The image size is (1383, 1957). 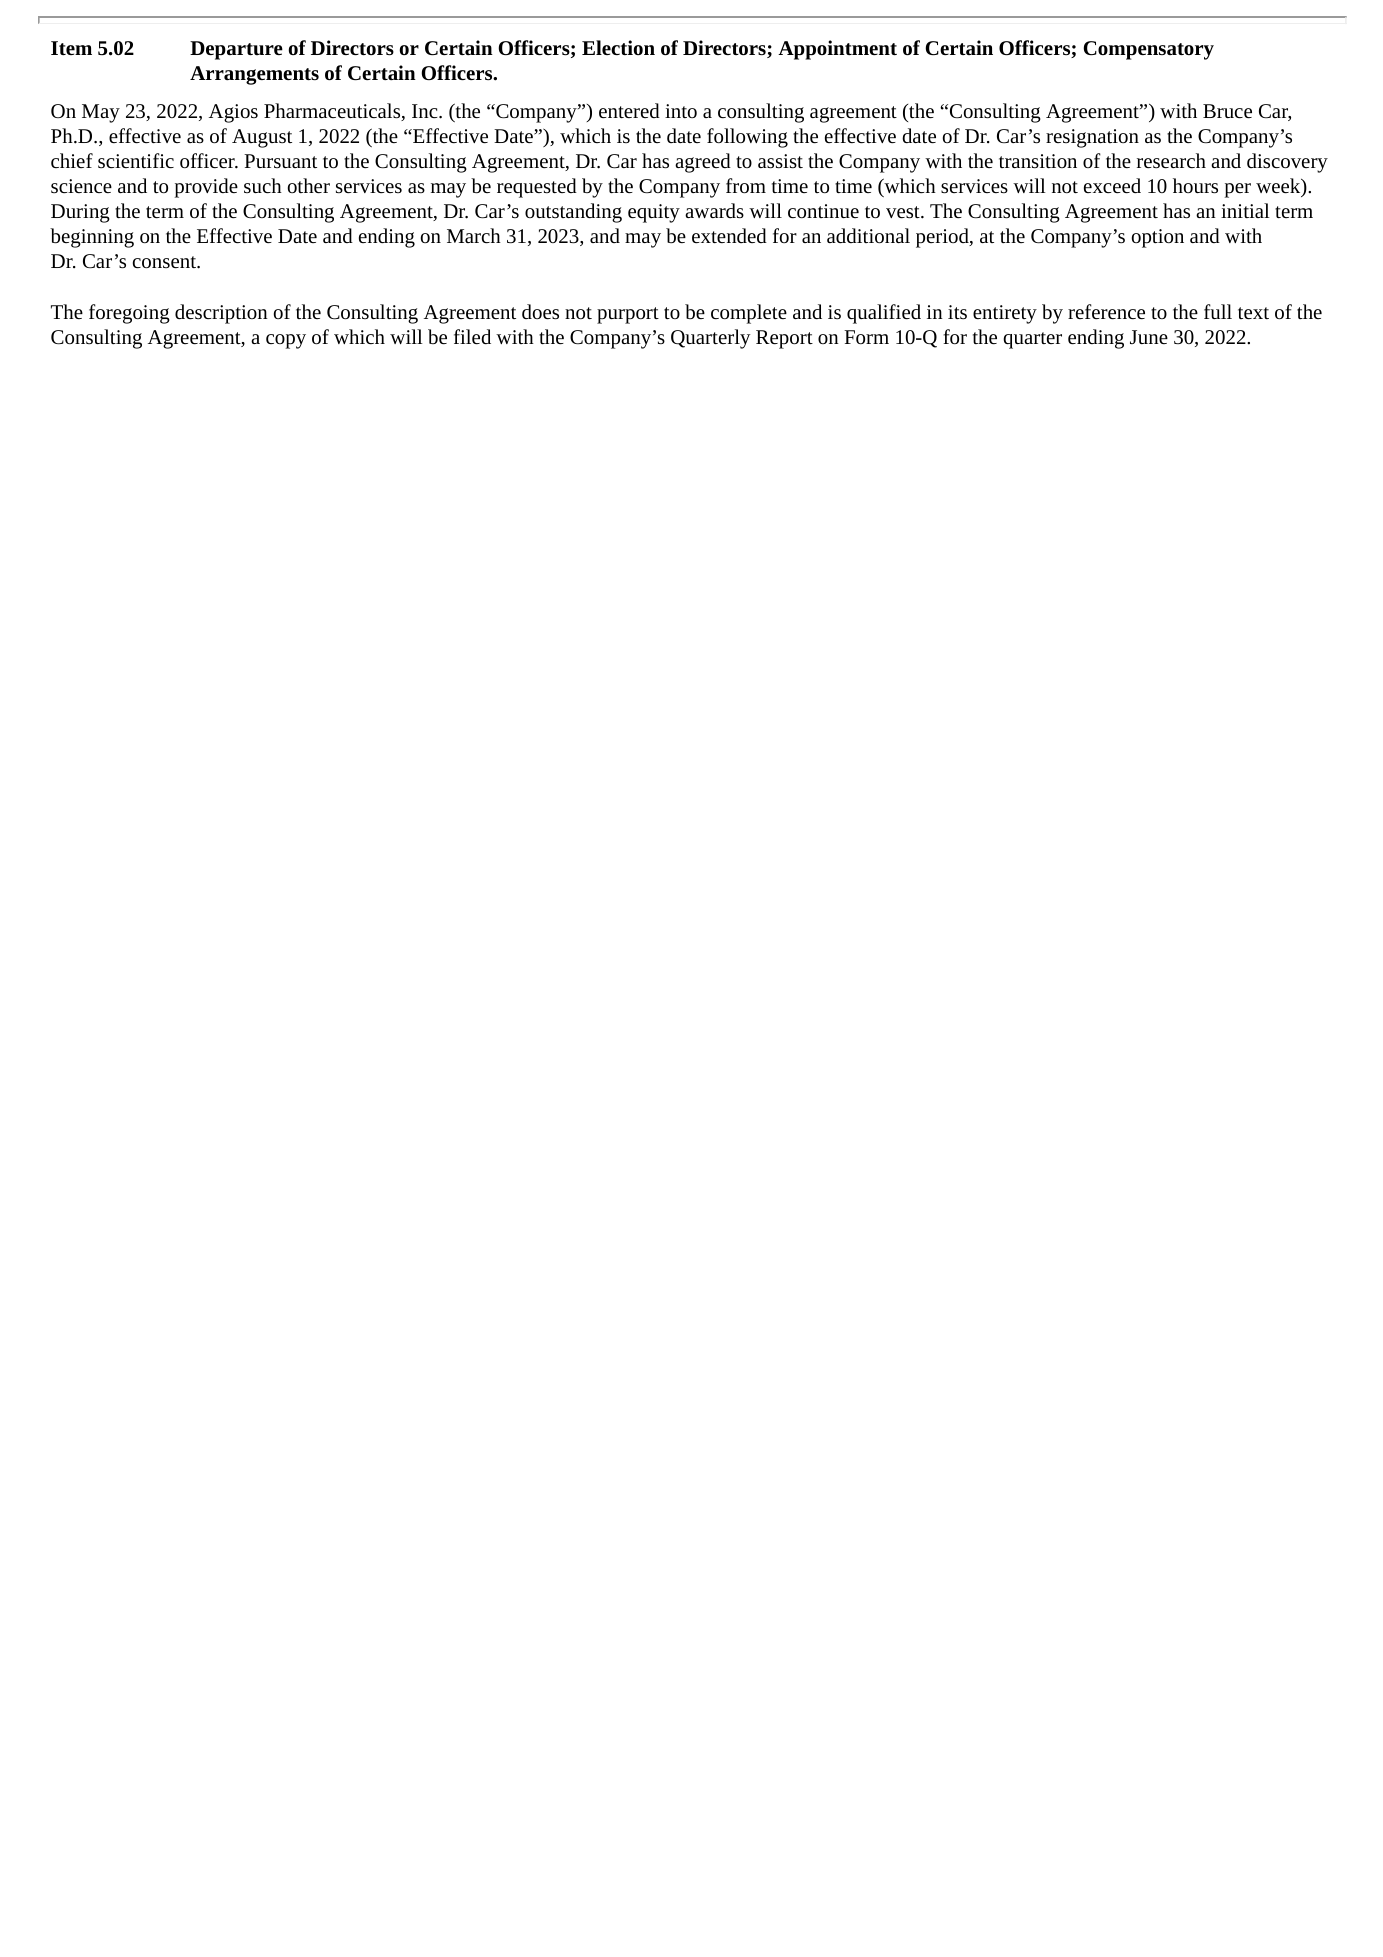 I want to click on option, so click(x=1158, y=238).
